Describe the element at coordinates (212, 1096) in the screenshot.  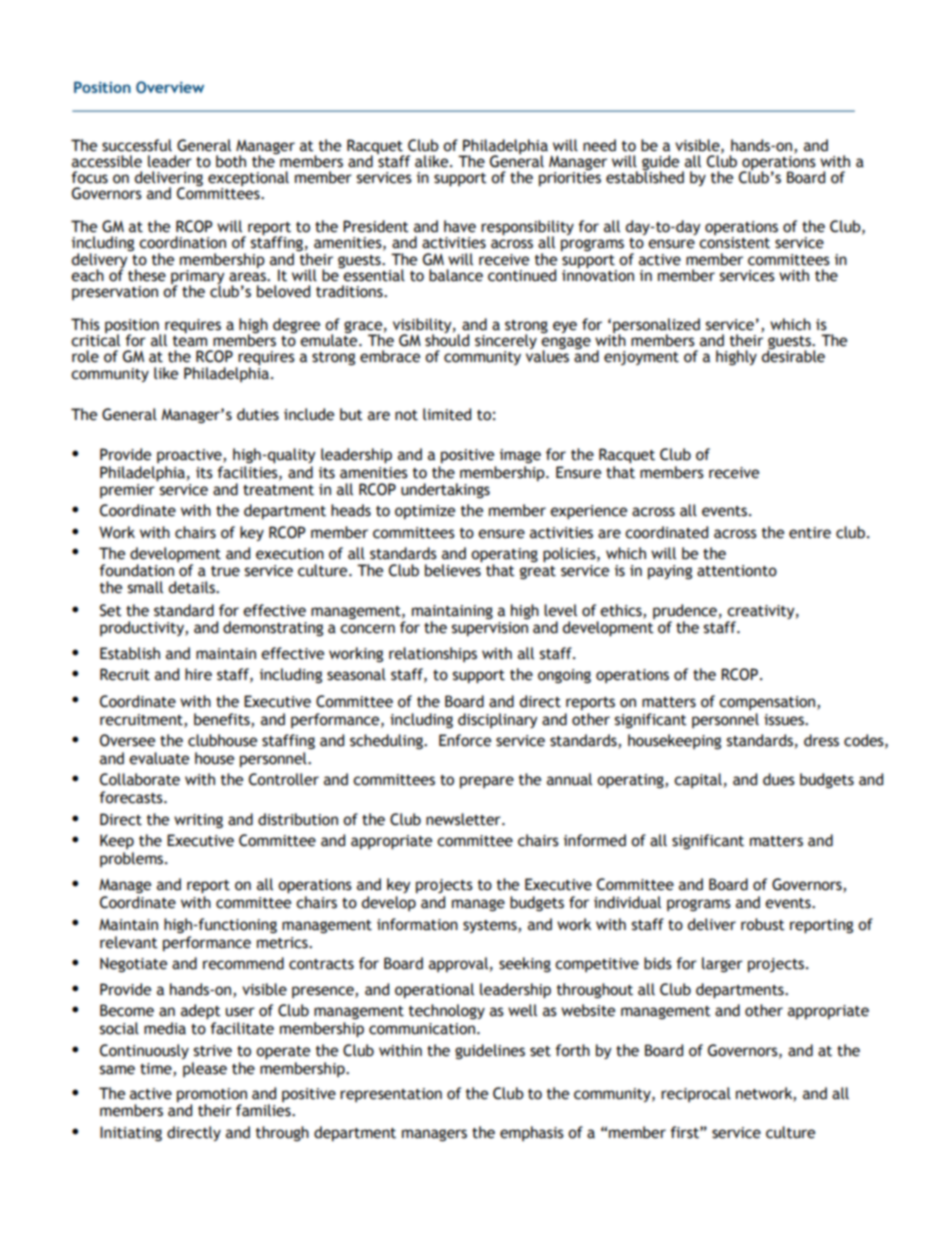
I see `promotion` at that location.
